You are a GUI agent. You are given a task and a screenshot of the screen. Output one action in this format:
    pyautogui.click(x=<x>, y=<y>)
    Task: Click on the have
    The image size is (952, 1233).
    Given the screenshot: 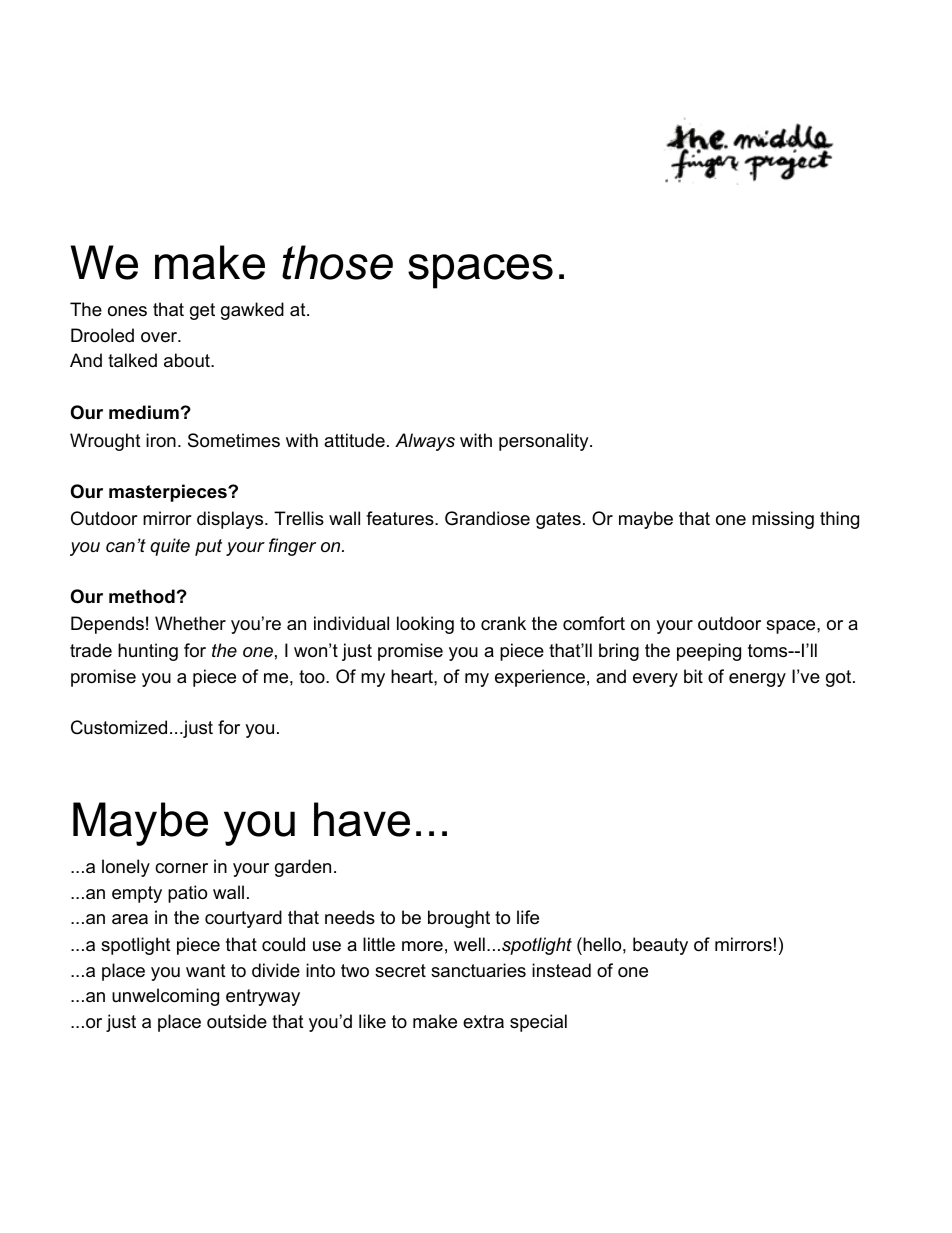 What is the action you would take?
    pyautogui.click(x=362, y=819)
